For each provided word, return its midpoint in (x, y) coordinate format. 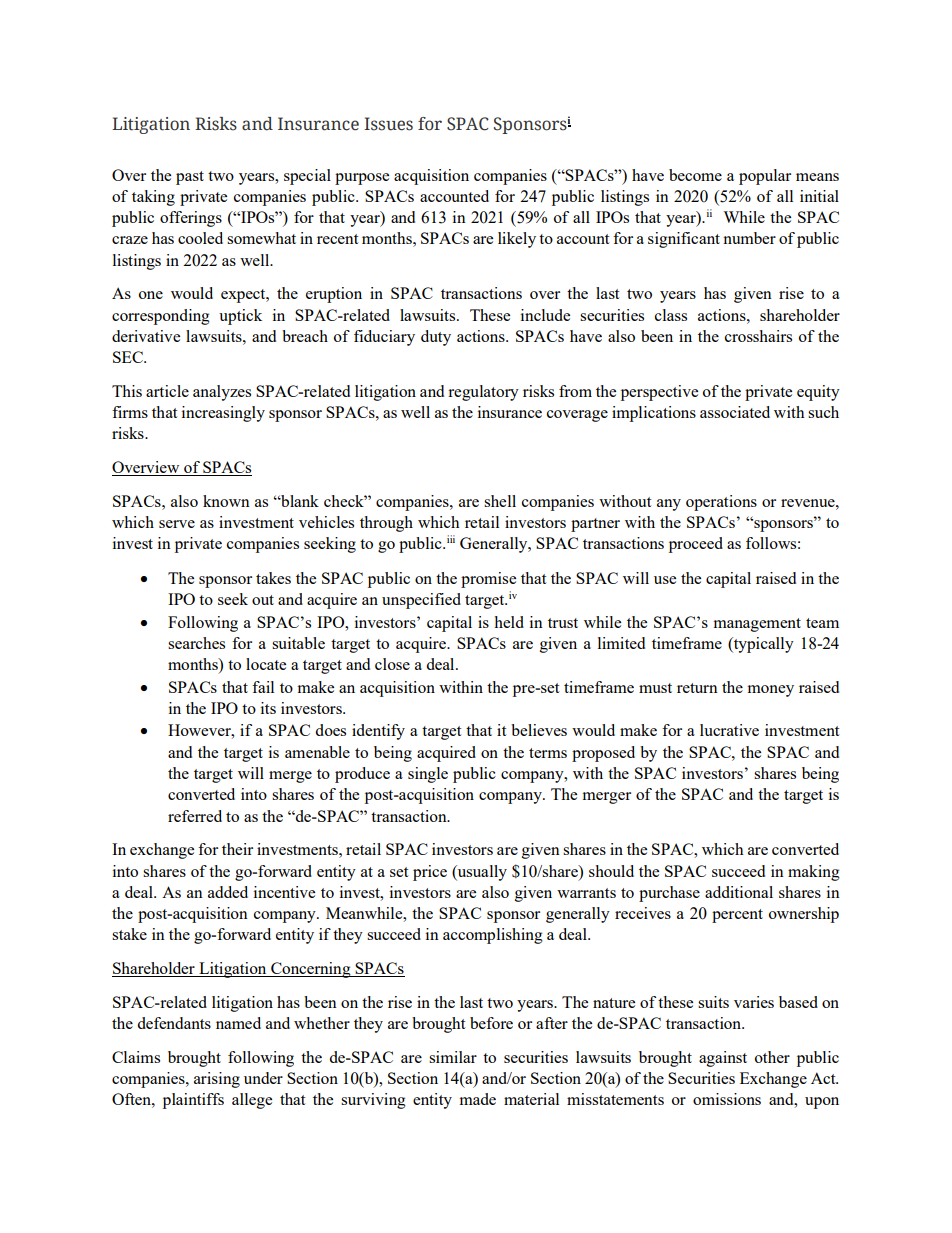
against (723, 1059)
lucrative (729, 730)
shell (500, 501)
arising (217, 1080)
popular (765, 177)
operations (721, 503)
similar (453, 1057)
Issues (388, 124)
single (428, 775)
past (190, 178)
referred (195, 816)
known (226, 501)
